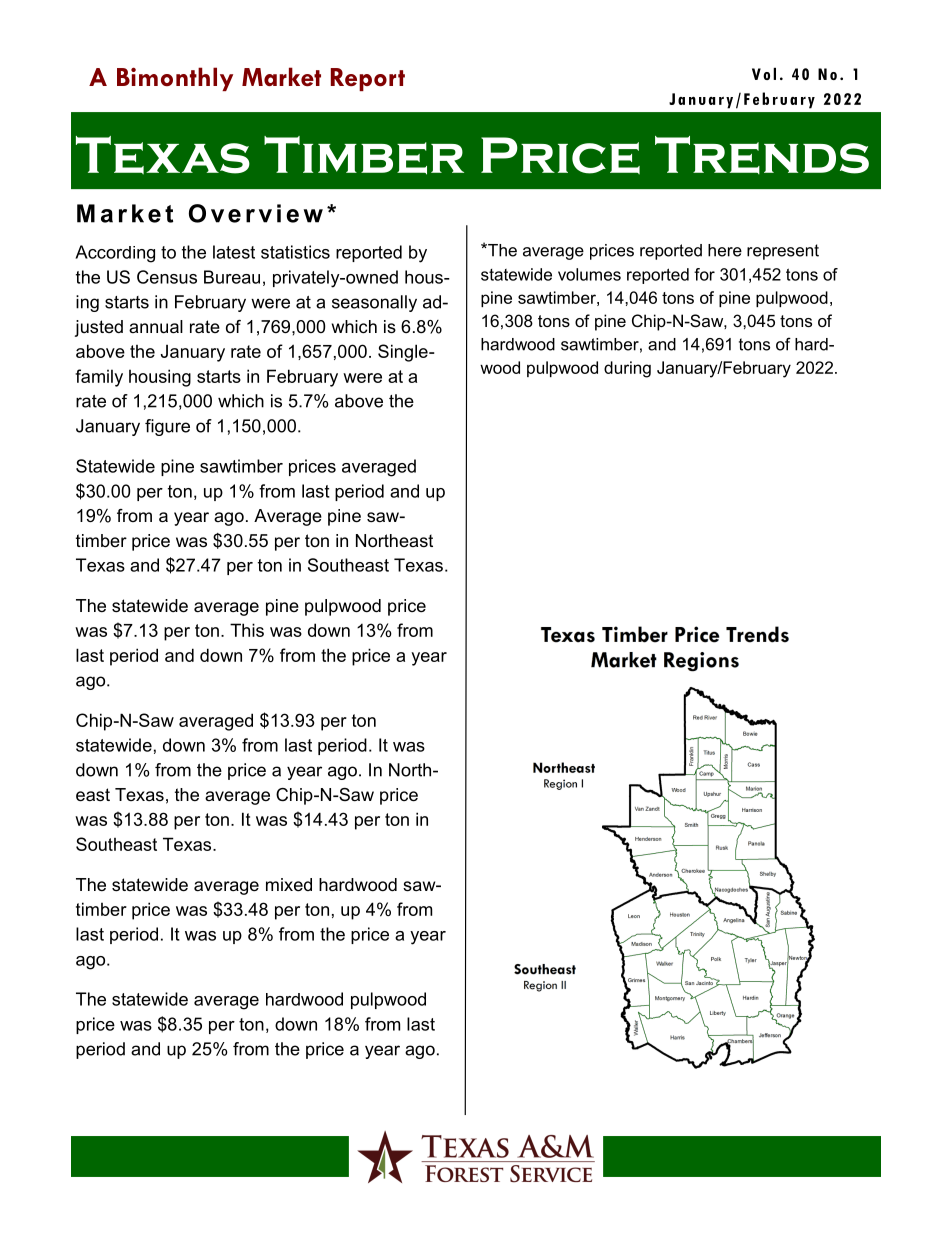 This screenshot has height=1233, width=952. I want to click on here, so click(725, 250).
